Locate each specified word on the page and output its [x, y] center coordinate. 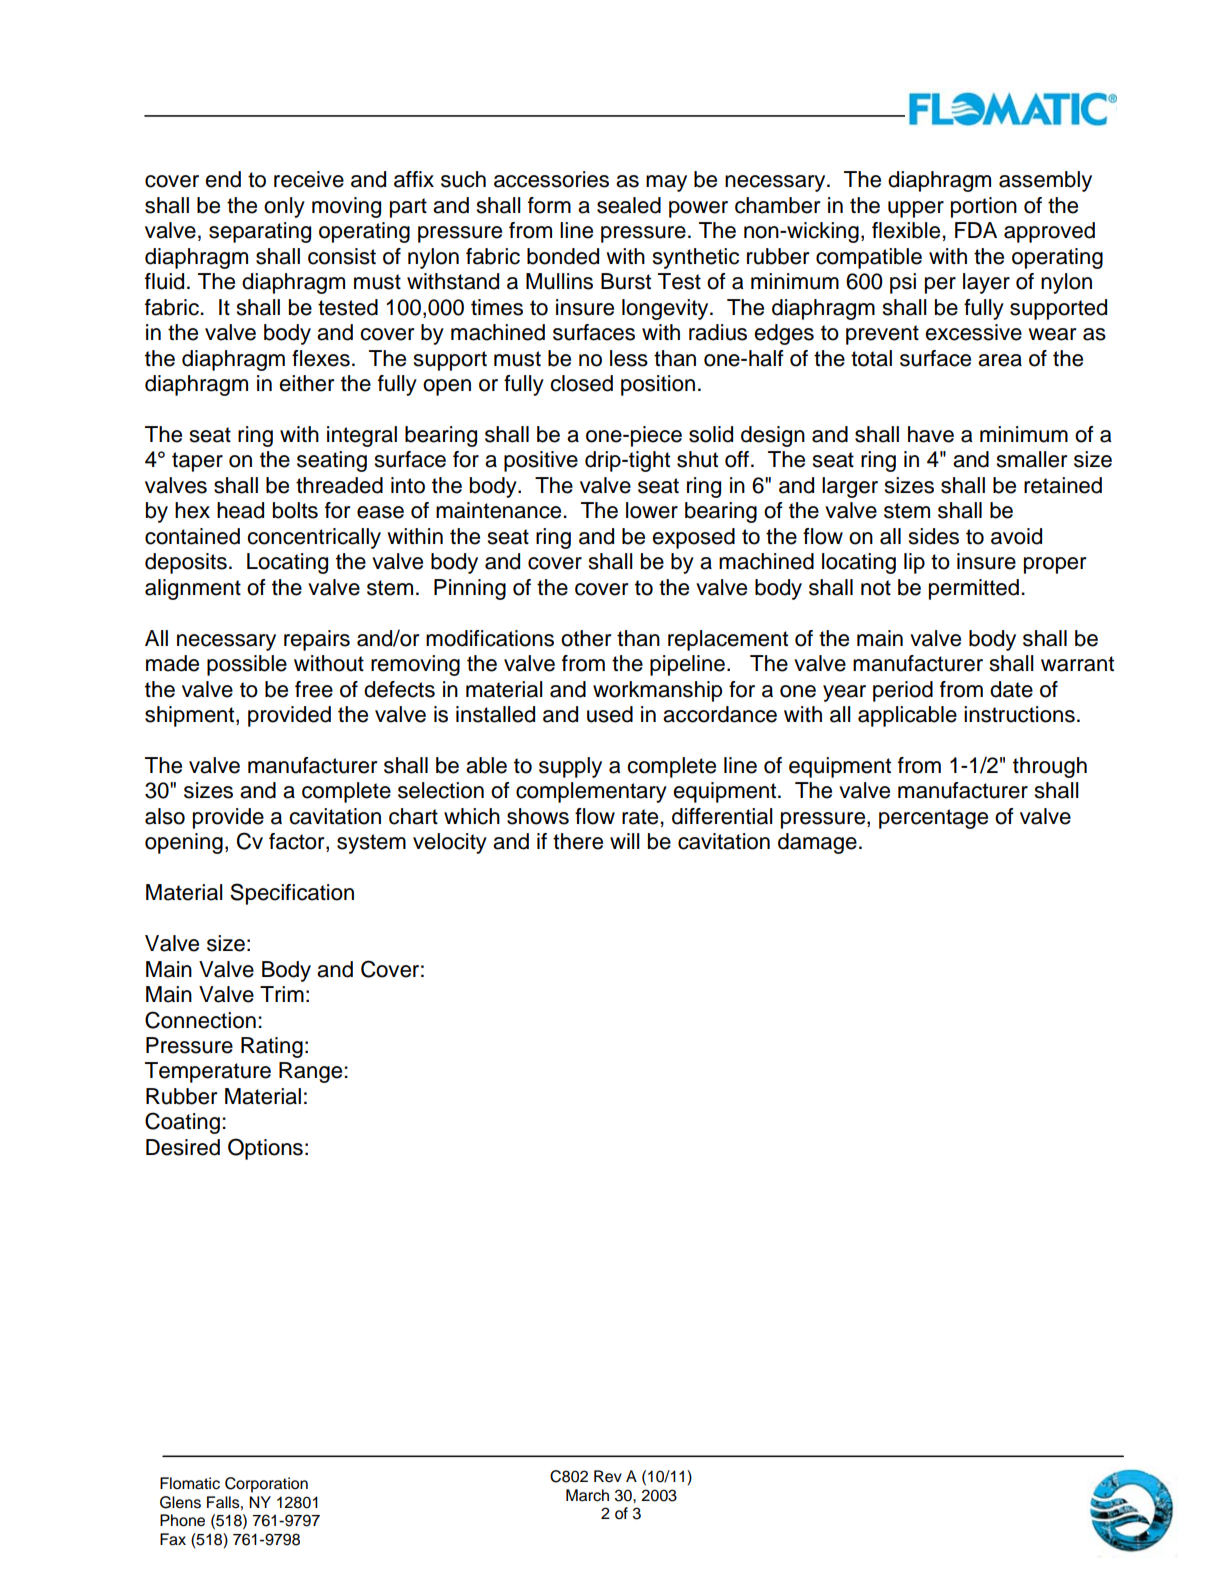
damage [817, 843]
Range [312, 1072]
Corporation [266, 1485]
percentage [933, 819]
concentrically [314, 538]
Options [265, 1149]
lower [652, 510]
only [284, 207]
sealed [629, 205]
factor [298, 842]
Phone [182, 1520]
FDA [976, 230]
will [625, 841]
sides [934, 536]
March [587, 1495]
